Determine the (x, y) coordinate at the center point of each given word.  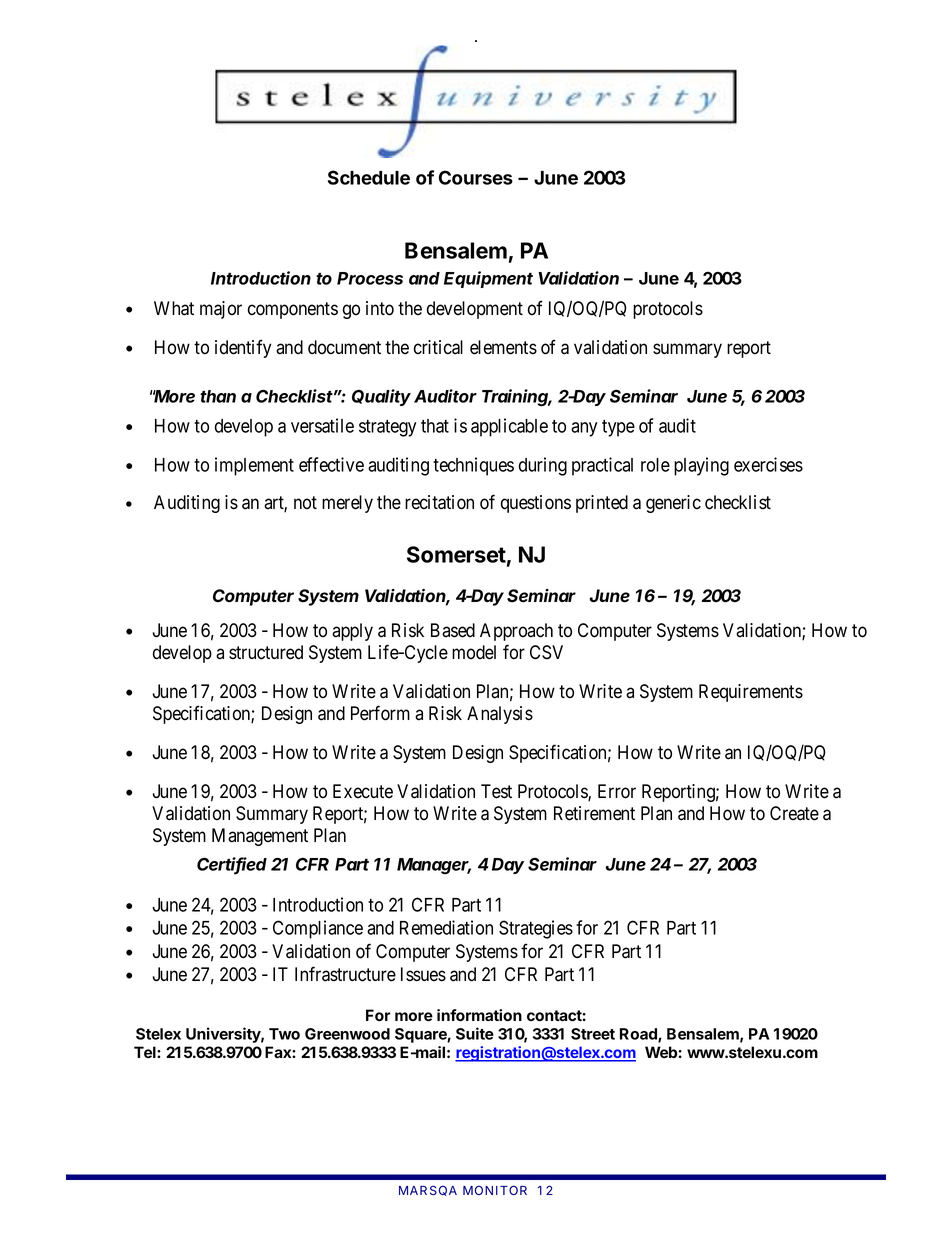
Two (284, 1034)
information (479, 1015)
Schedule (369, 177)
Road (639, 1035)
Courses (476, 177)
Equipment (488, 279)
